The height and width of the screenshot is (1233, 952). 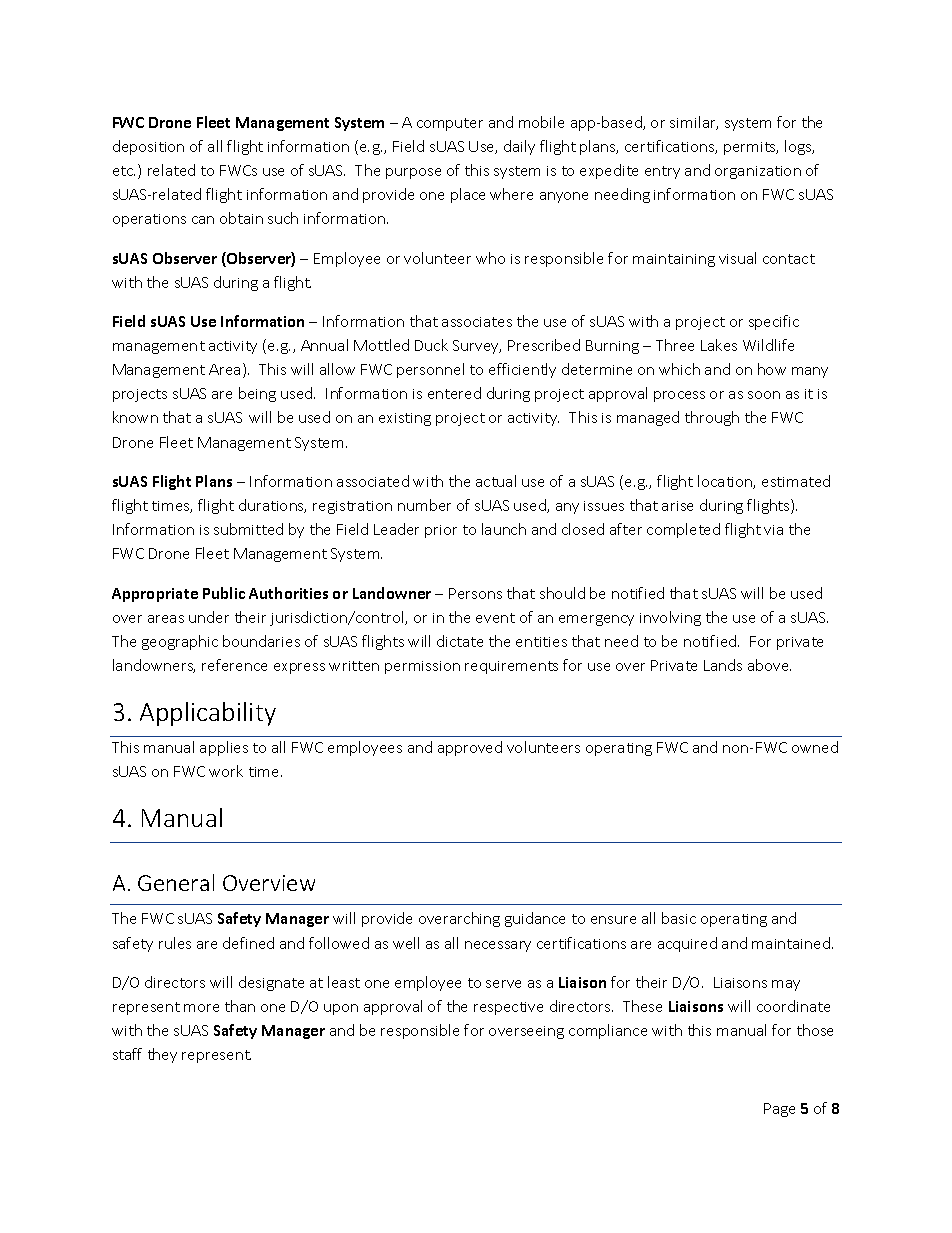 I want to click on General, so click(x=176, y=882).
